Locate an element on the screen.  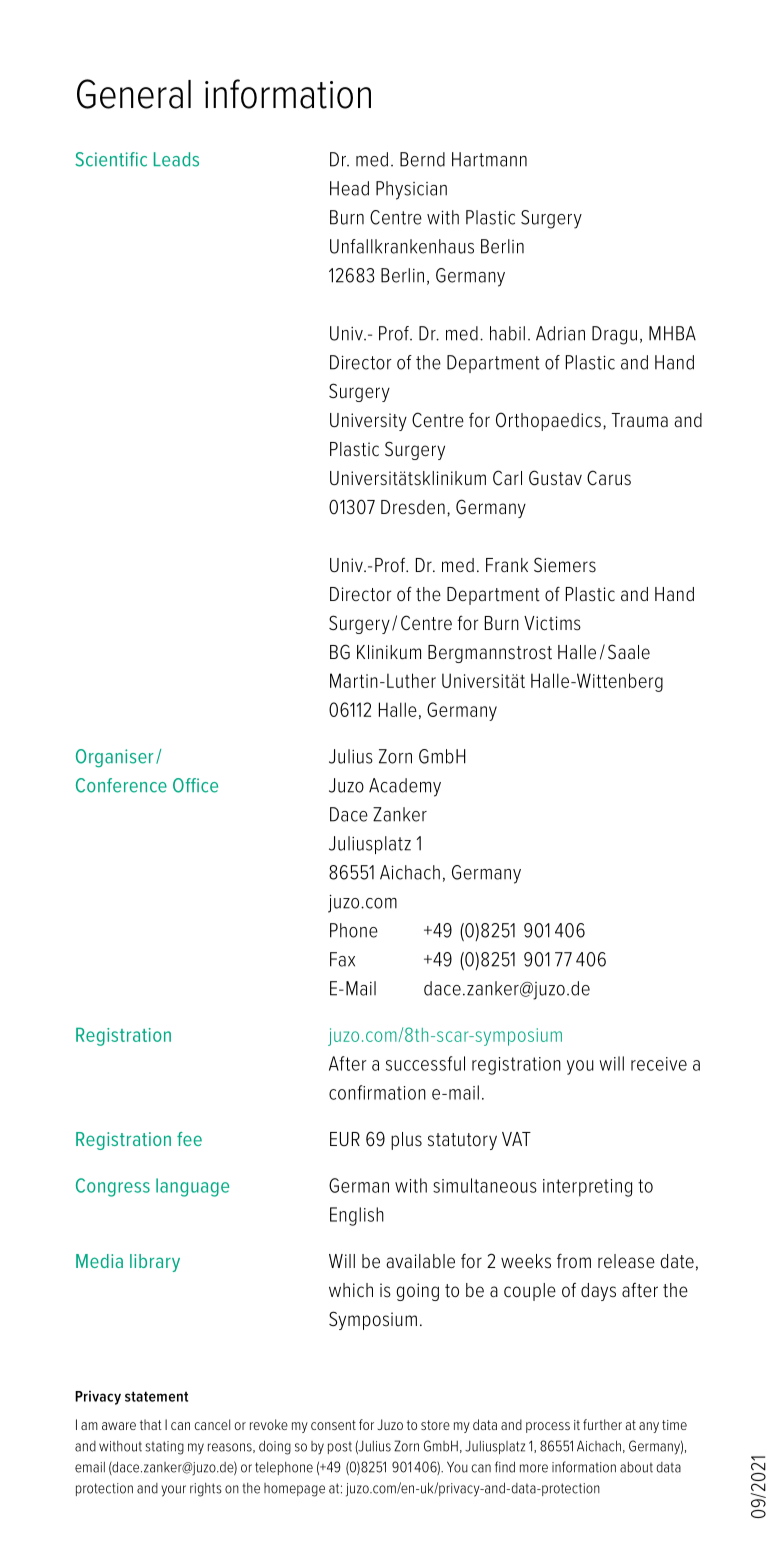
Leads is located at coordinates (176, 159).
